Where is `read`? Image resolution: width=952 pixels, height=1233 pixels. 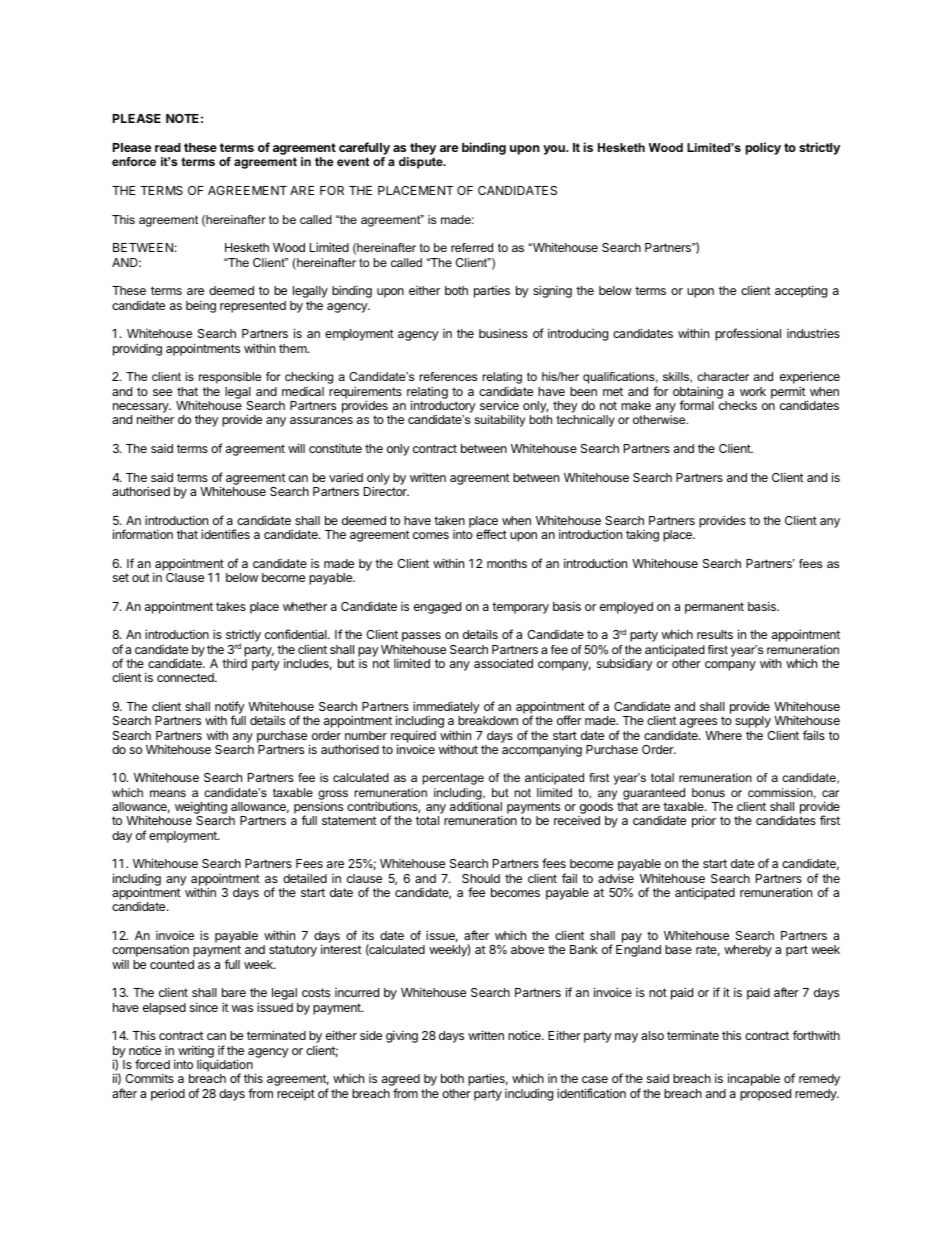
read is located at coordinates (168, 147).
